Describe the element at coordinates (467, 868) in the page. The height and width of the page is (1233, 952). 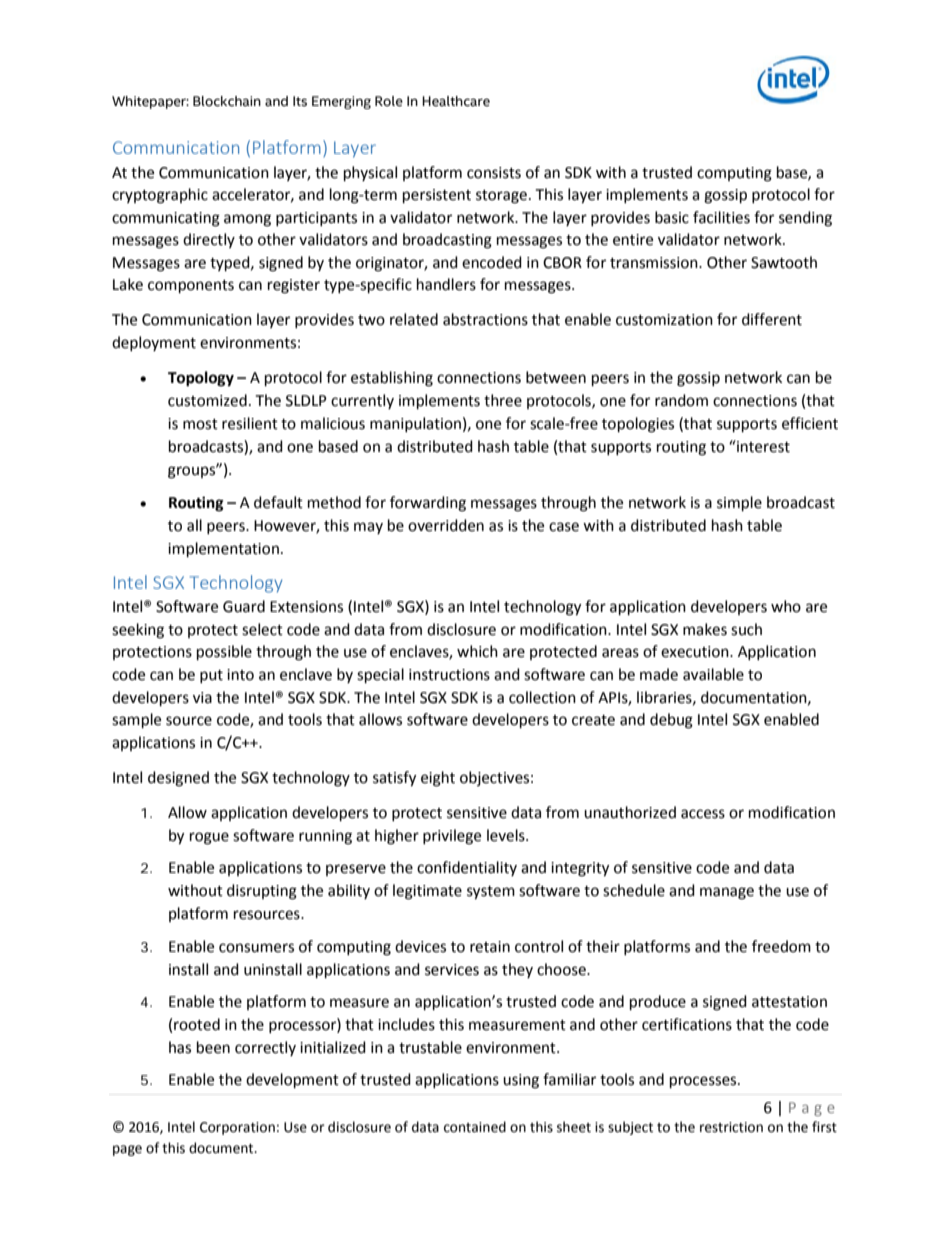
I see `confidentiality` at that location.
